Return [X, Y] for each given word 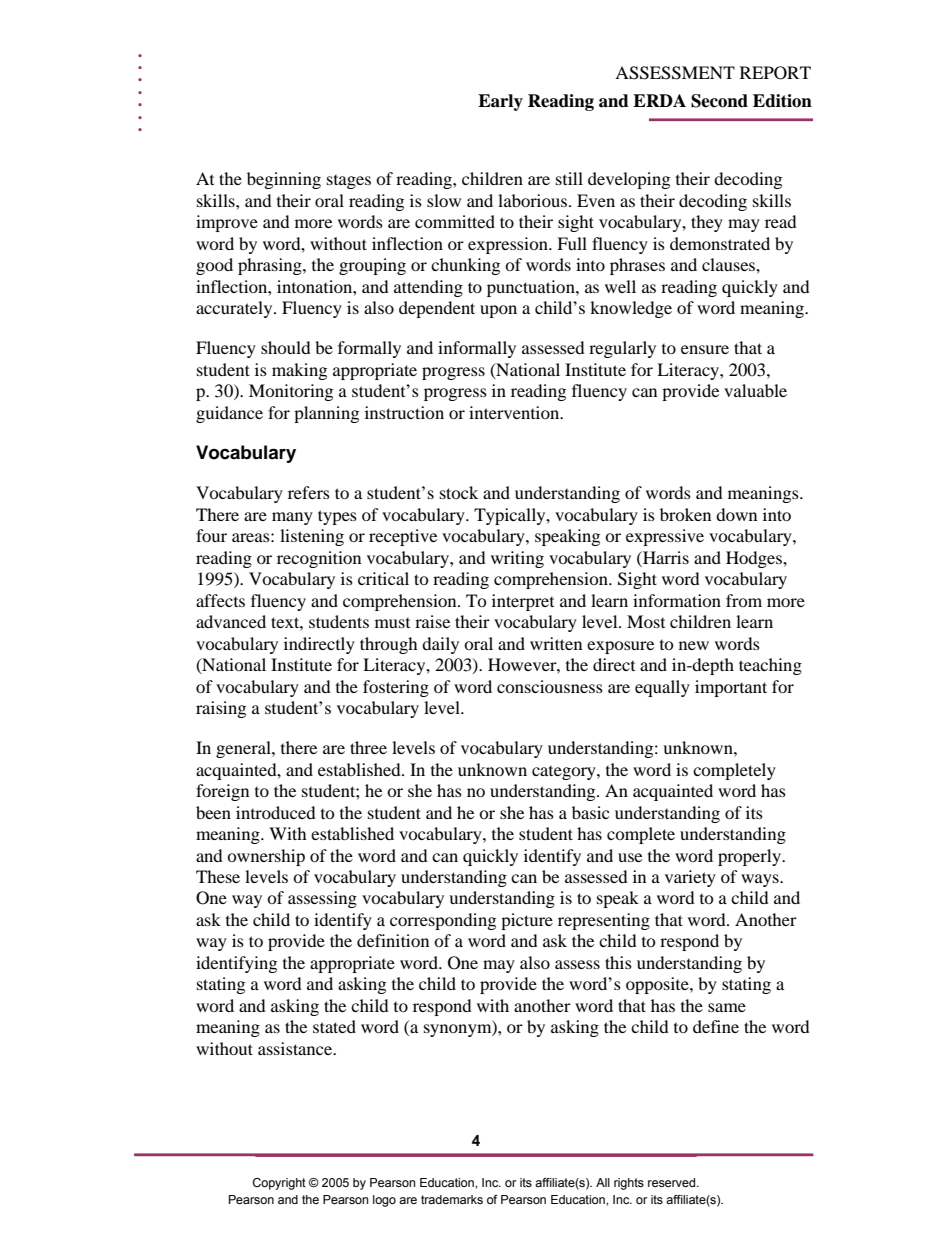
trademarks [452, 1199]
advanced [231, 621]
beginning [284, 180]
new [694, 645]
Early [500, 102]
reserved [673, 1182]
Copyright [279, 1184]
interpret [523, 602]
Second [719, 101]
